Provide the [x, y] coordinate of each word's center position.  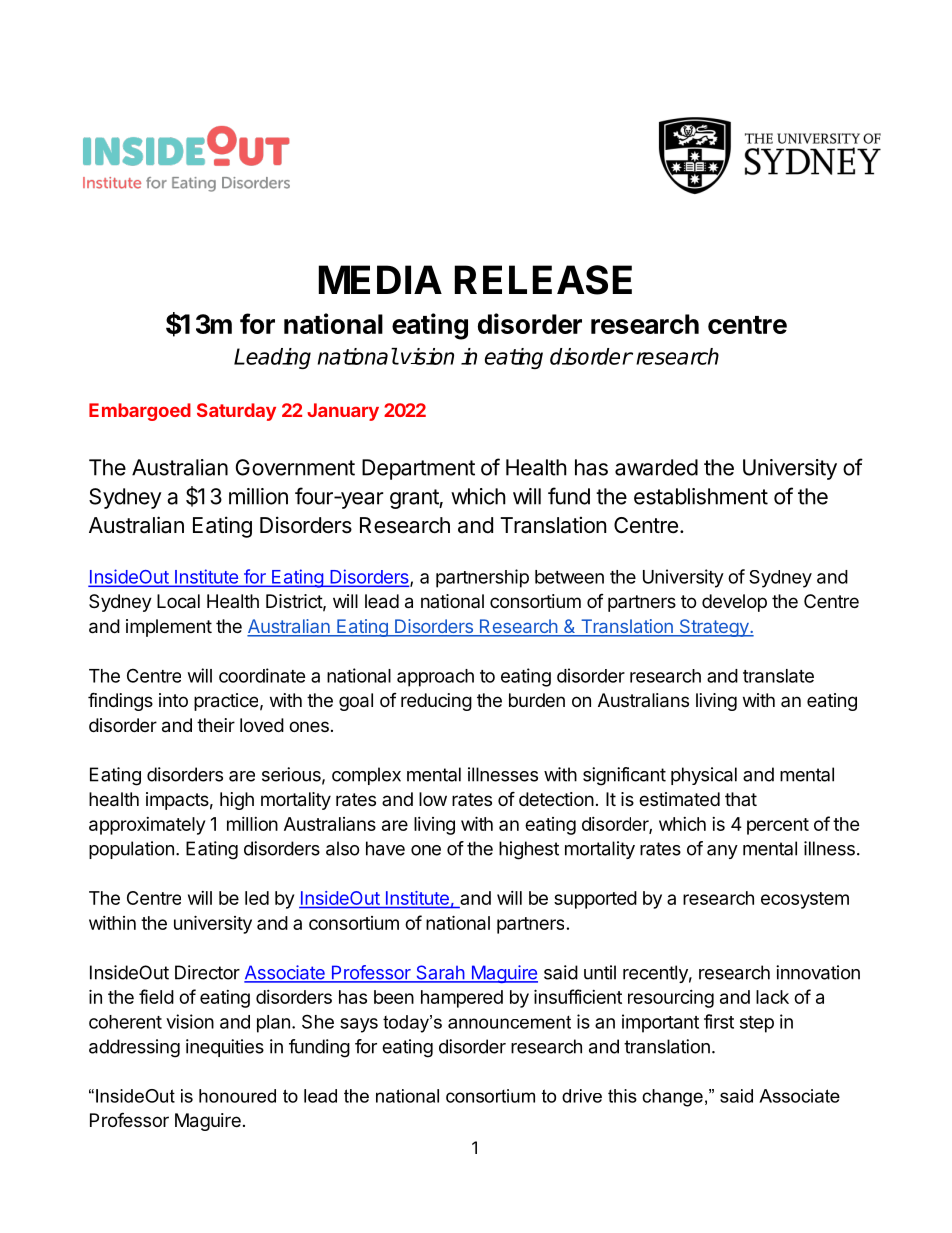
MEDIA [380, 279]
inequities [225, 1048]
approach [435, 678]
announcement [509, 1022]
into [173, 700]
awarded [656, 467]
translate [778, 676]
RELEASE [543, 280]
